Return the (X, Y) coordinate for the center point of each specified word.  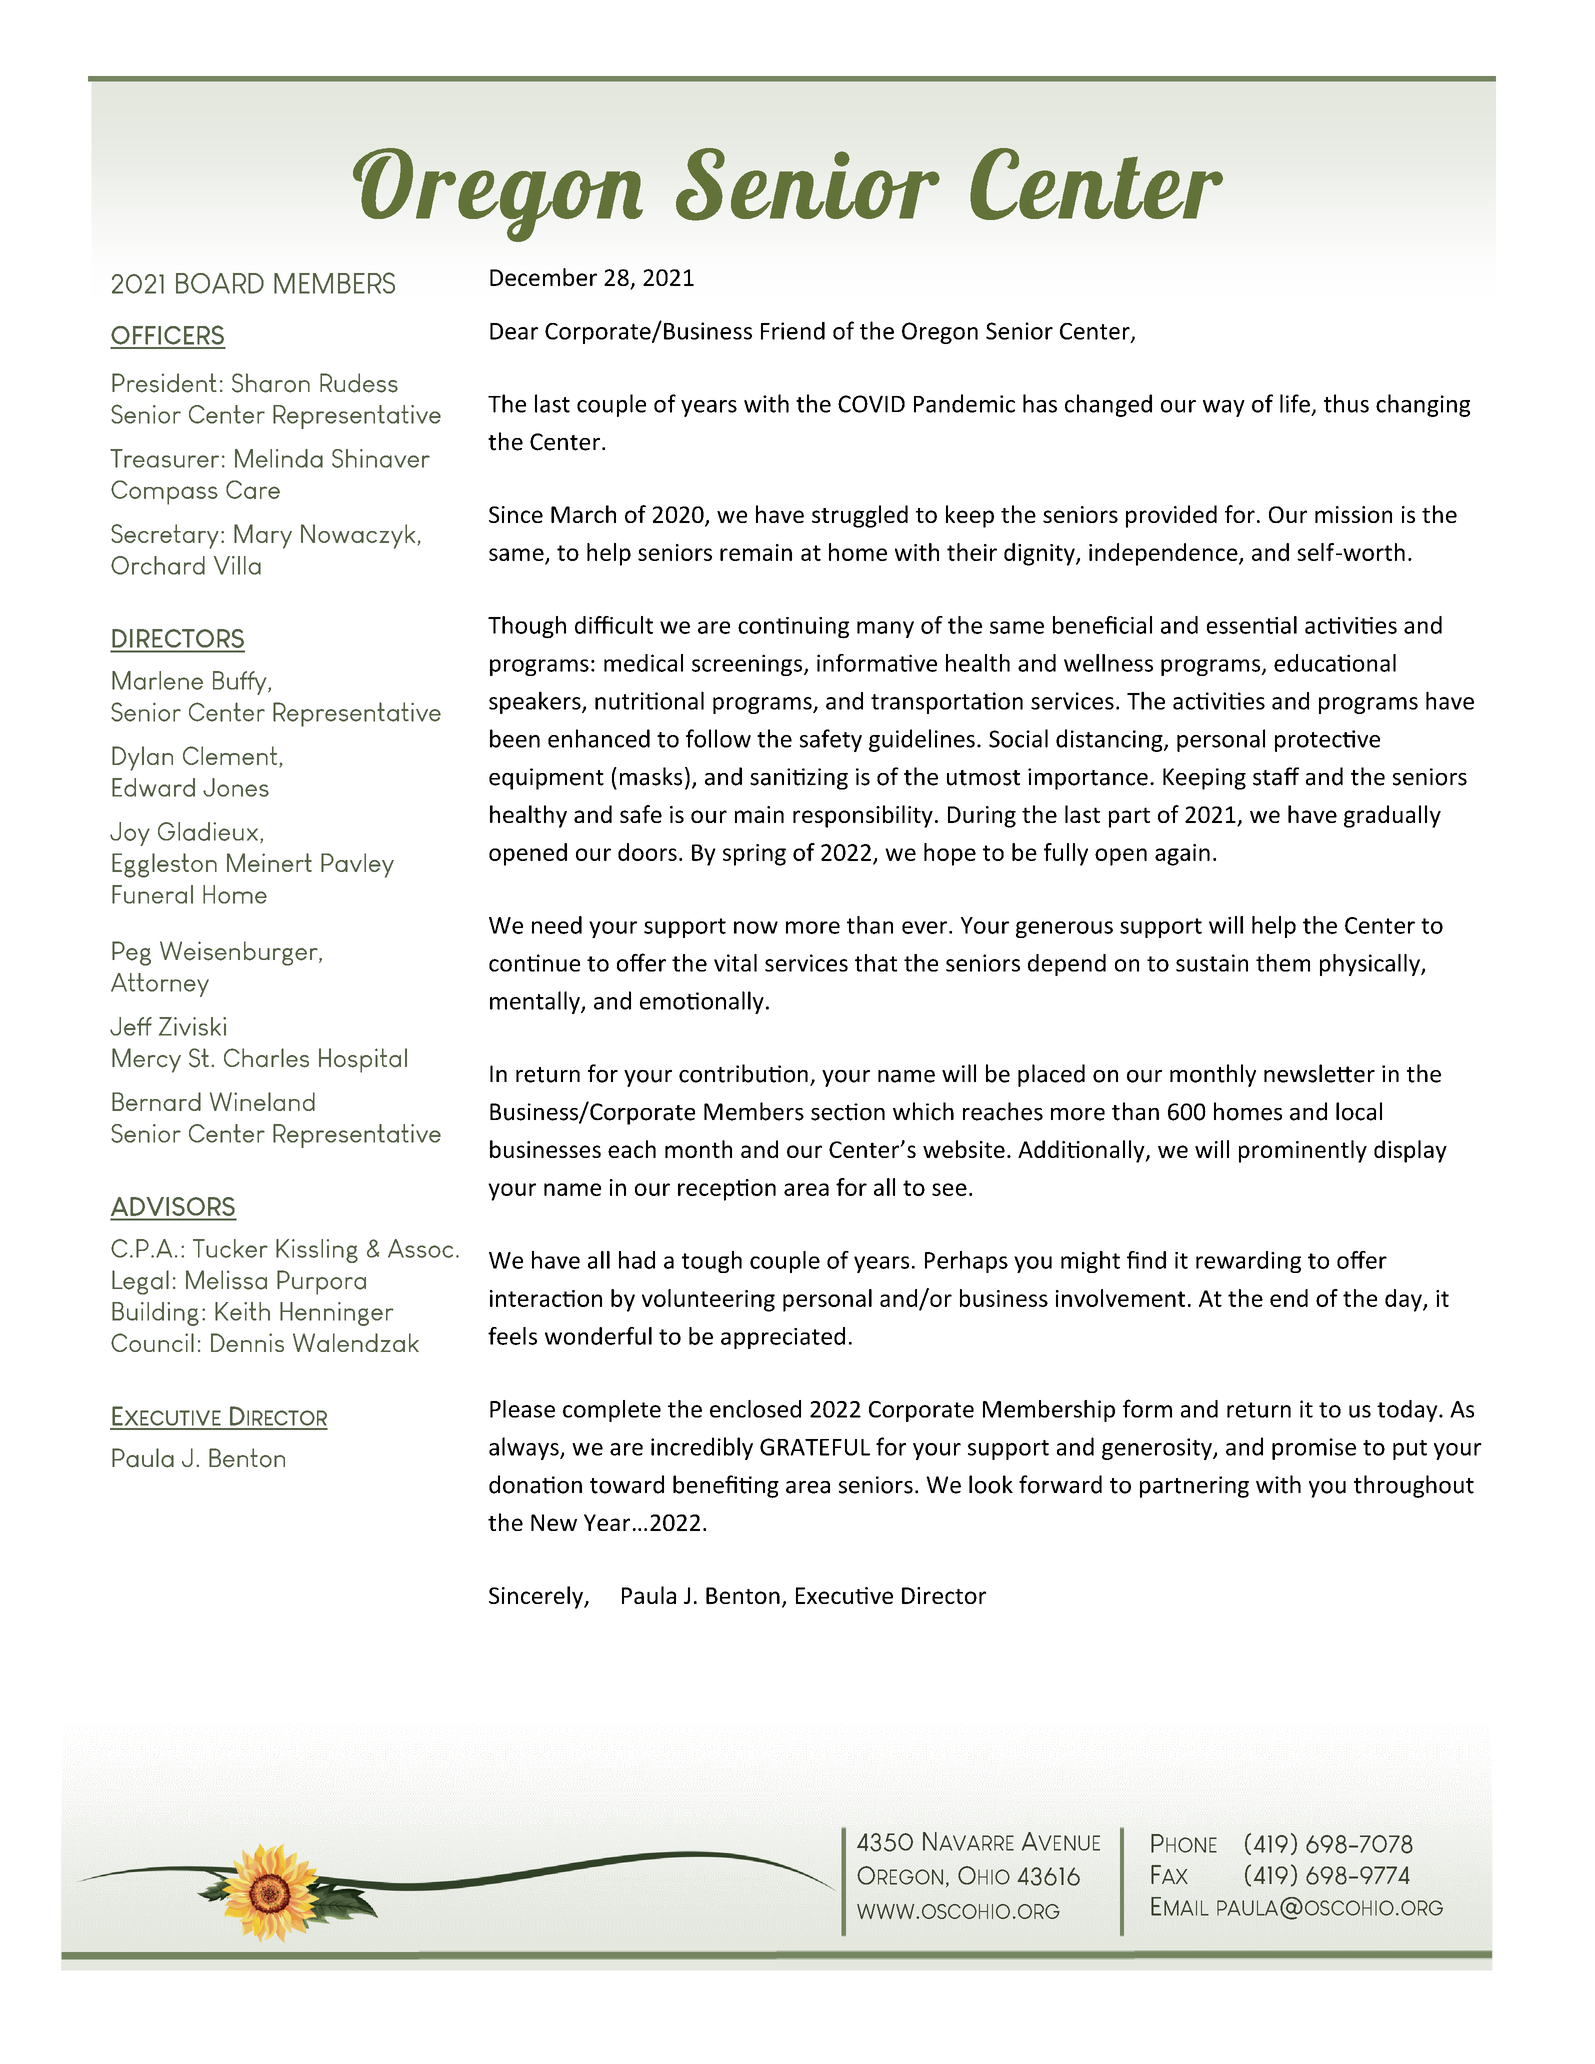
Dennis (247, 1342)
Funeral (152, 894)
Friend (793, 331)
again (1182, 855)
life (1295, 403)
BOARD (220, 283)
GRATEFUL (815, 1447)
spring (754, 855)
